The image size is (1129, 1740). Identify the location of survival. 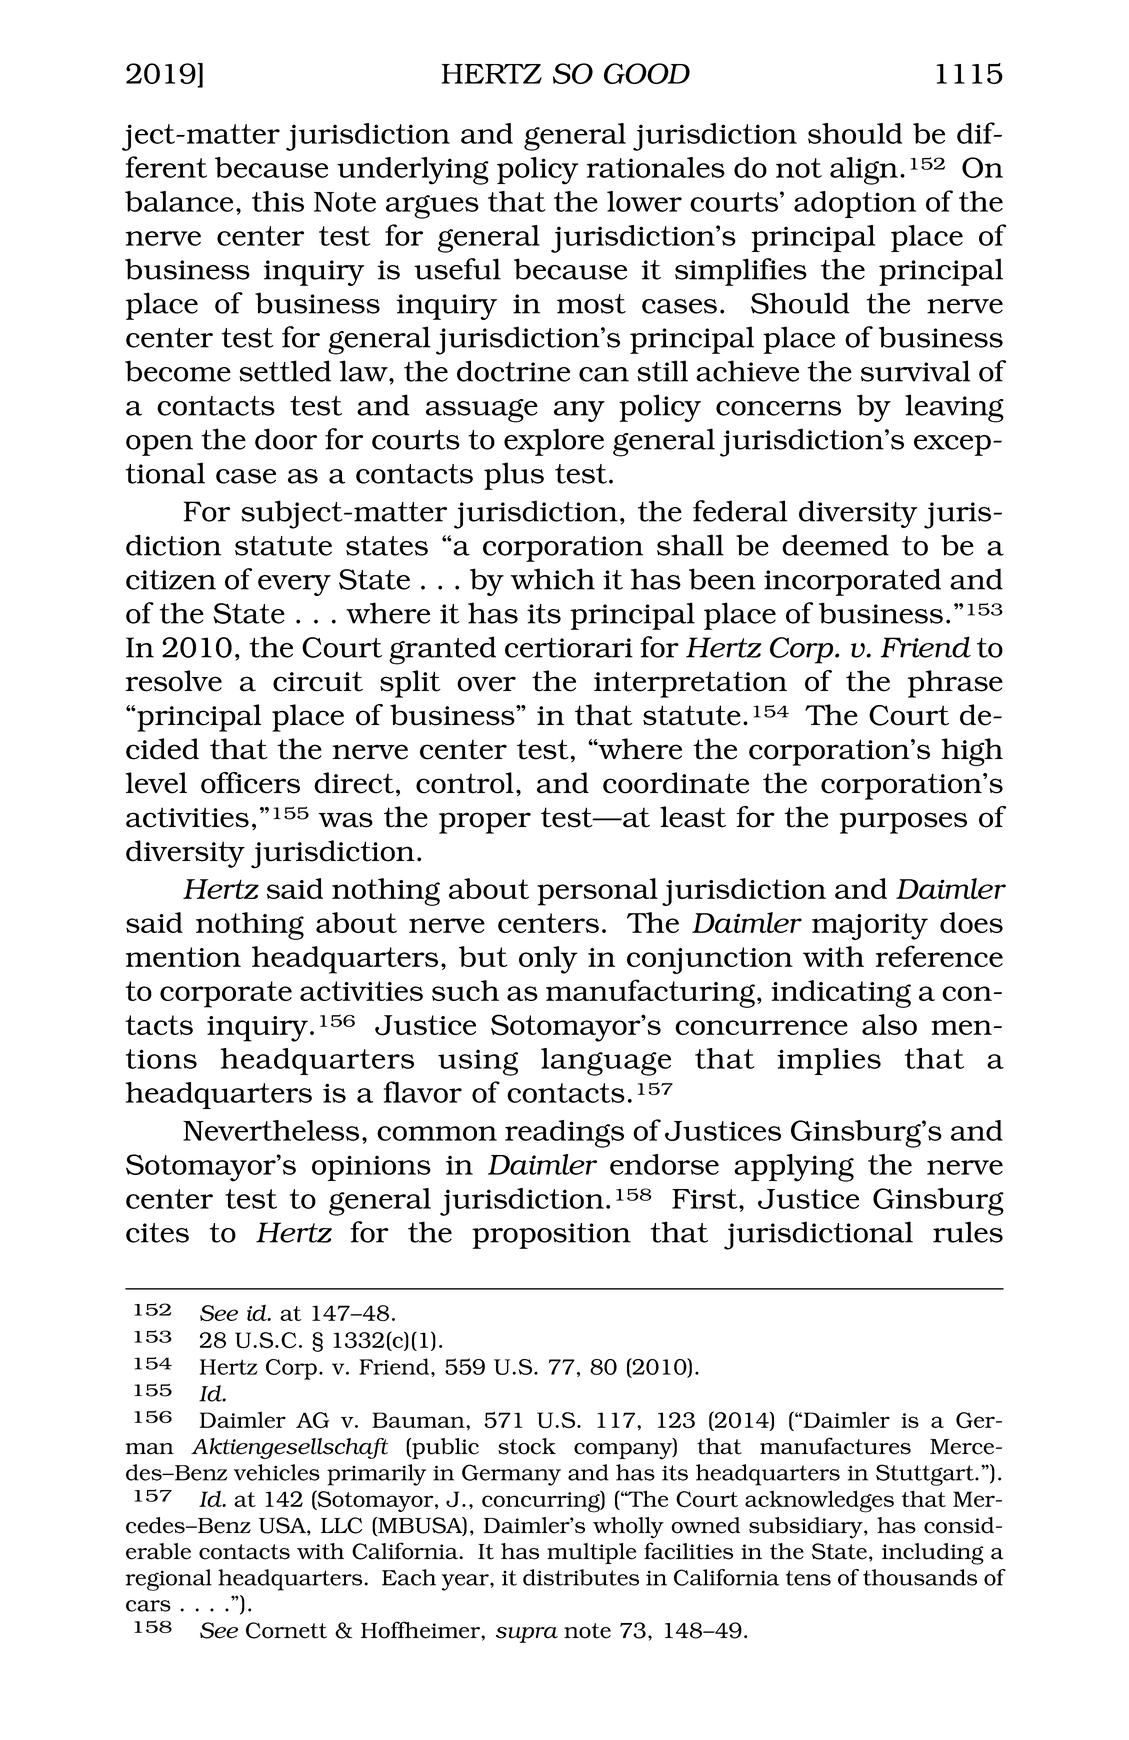
(915, 371).
